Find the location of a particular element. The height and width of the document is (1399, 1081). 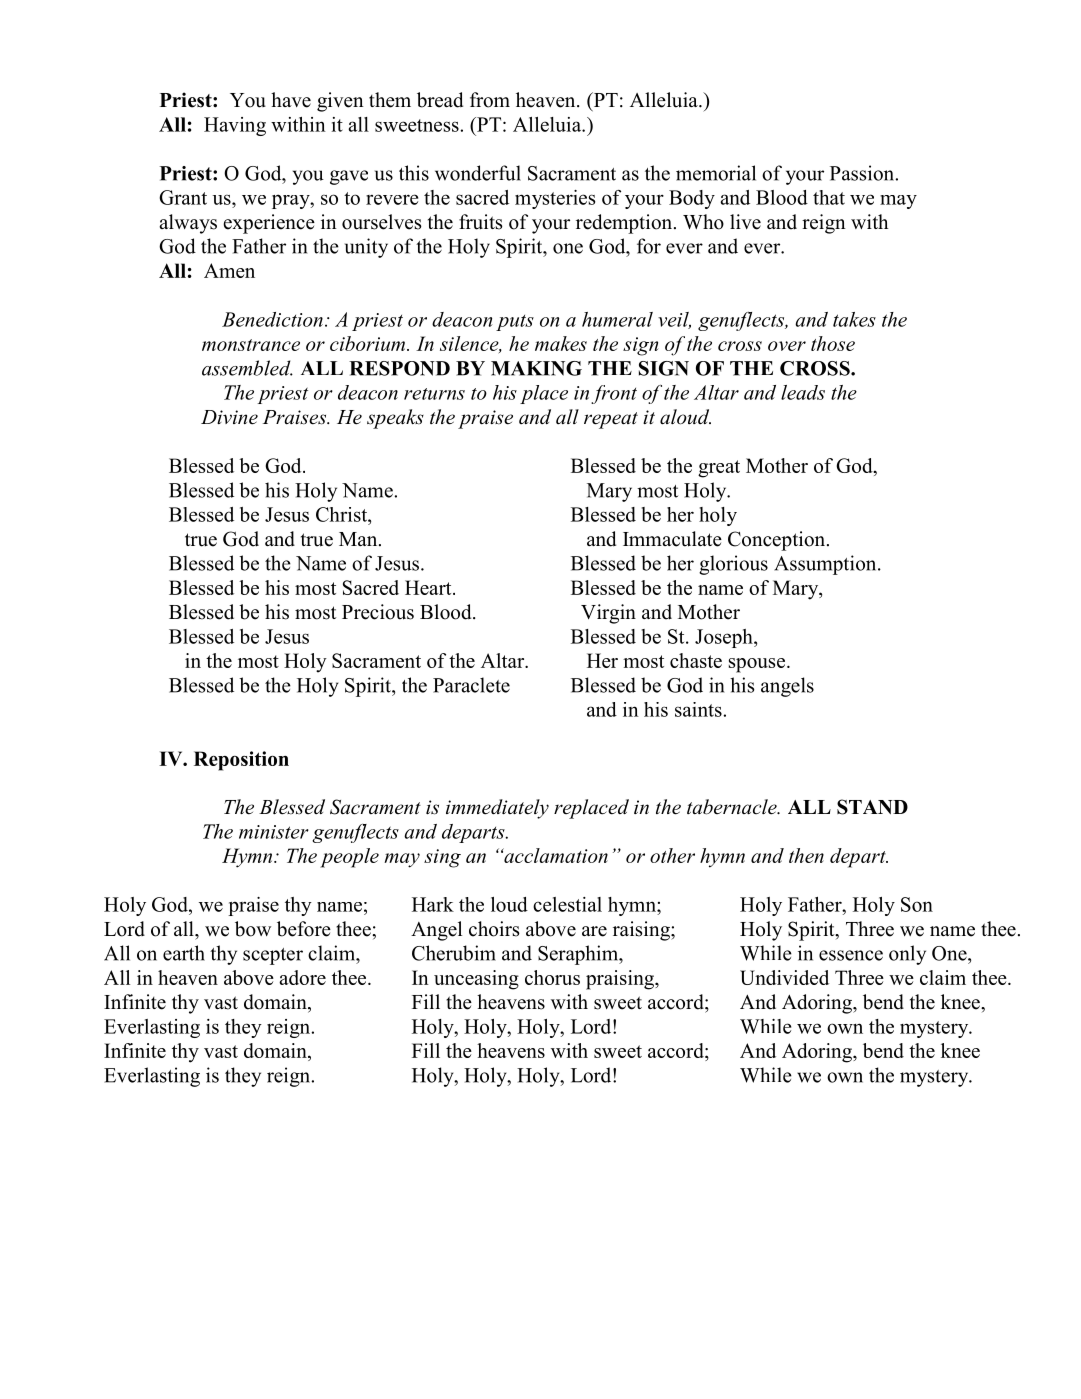

Man is located at coordinates (359, 539).
